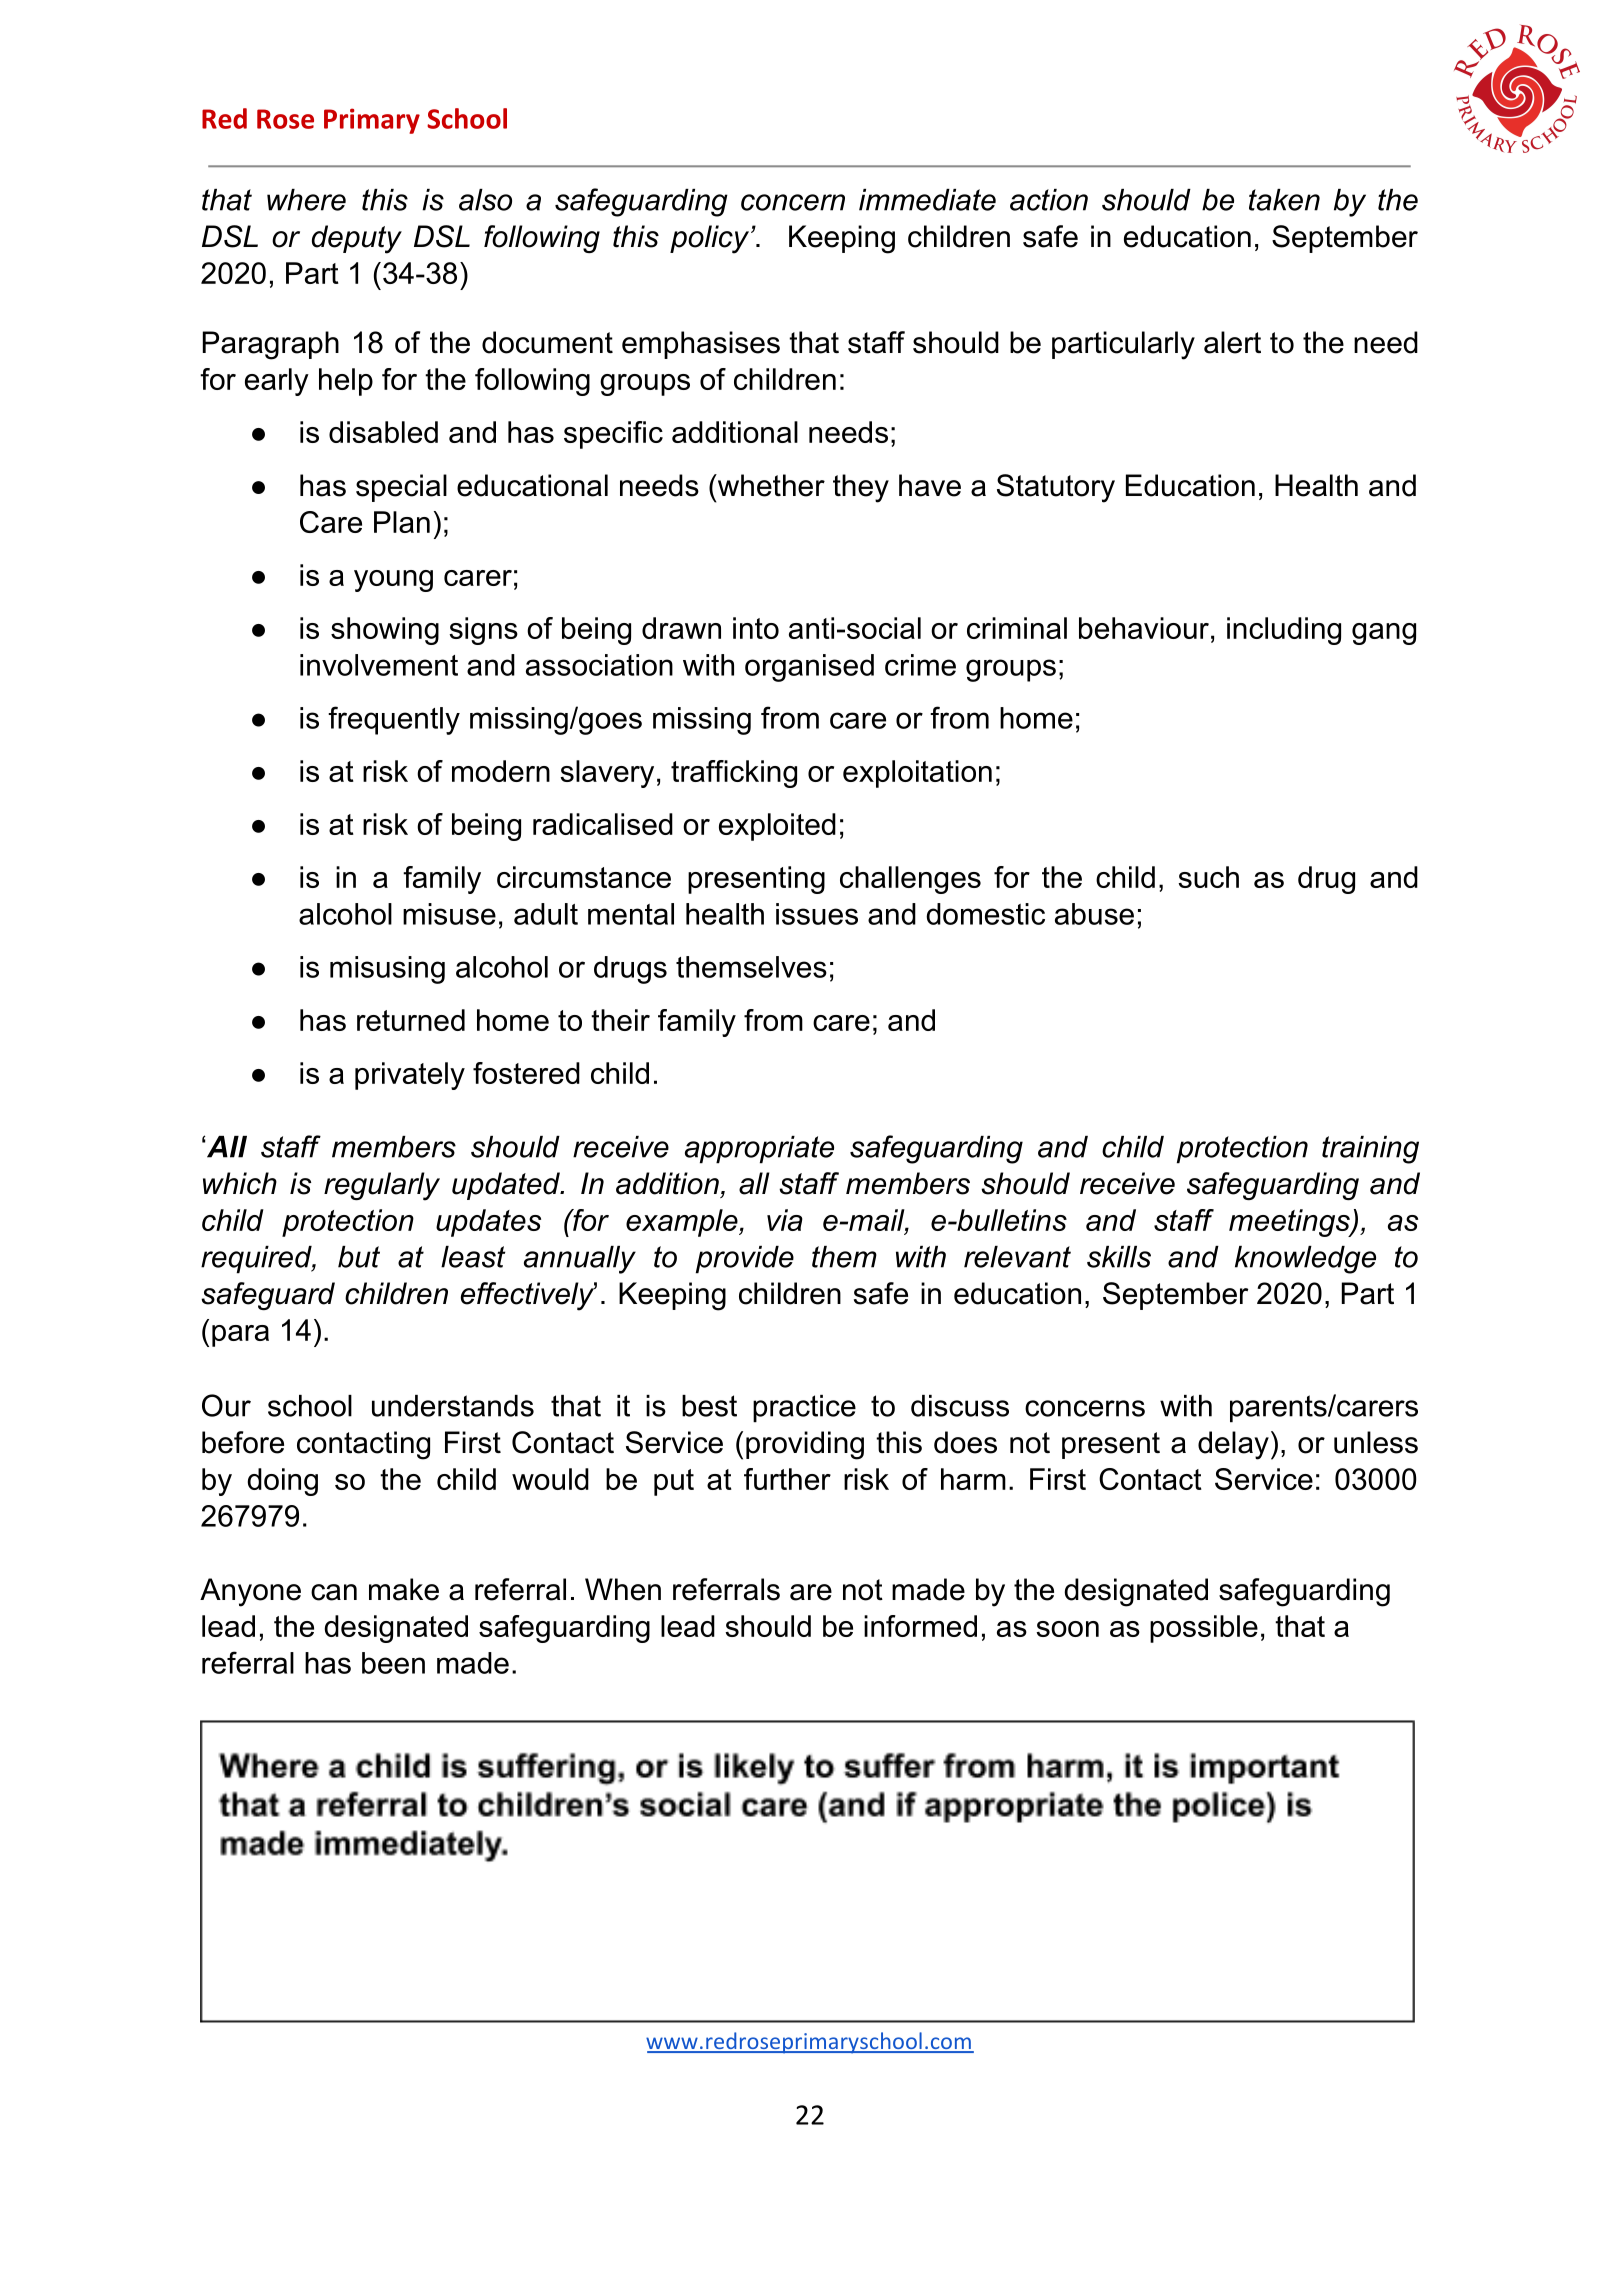 This screenshot has width=1621, height=2292. Describe the element at coordinates (387, 970) in the screenshot. I see `misusing` at that location.
